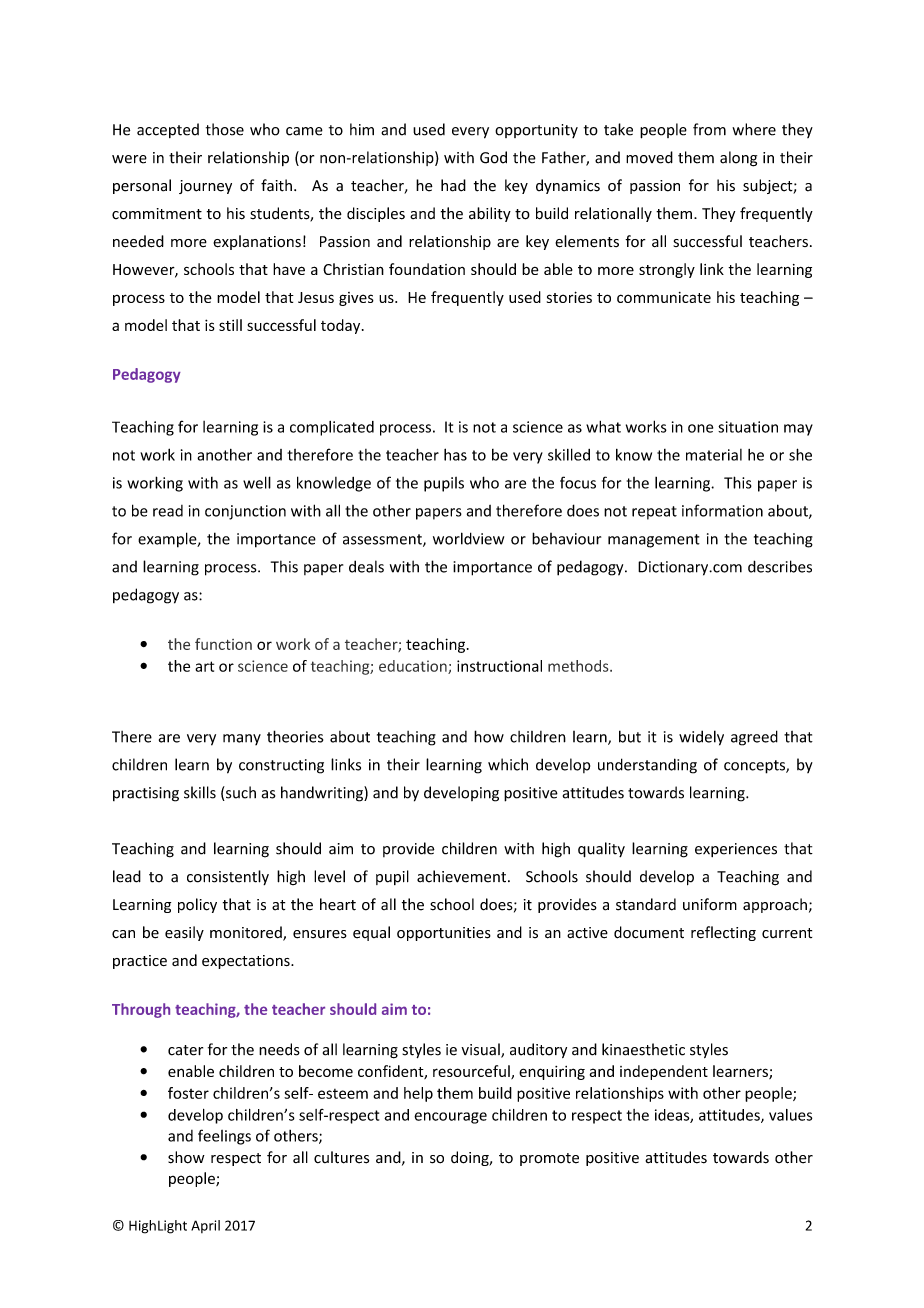  What do you see at coordinates (205, 1226) in the document?
I see `April` at bounding box center [205, 1226].
